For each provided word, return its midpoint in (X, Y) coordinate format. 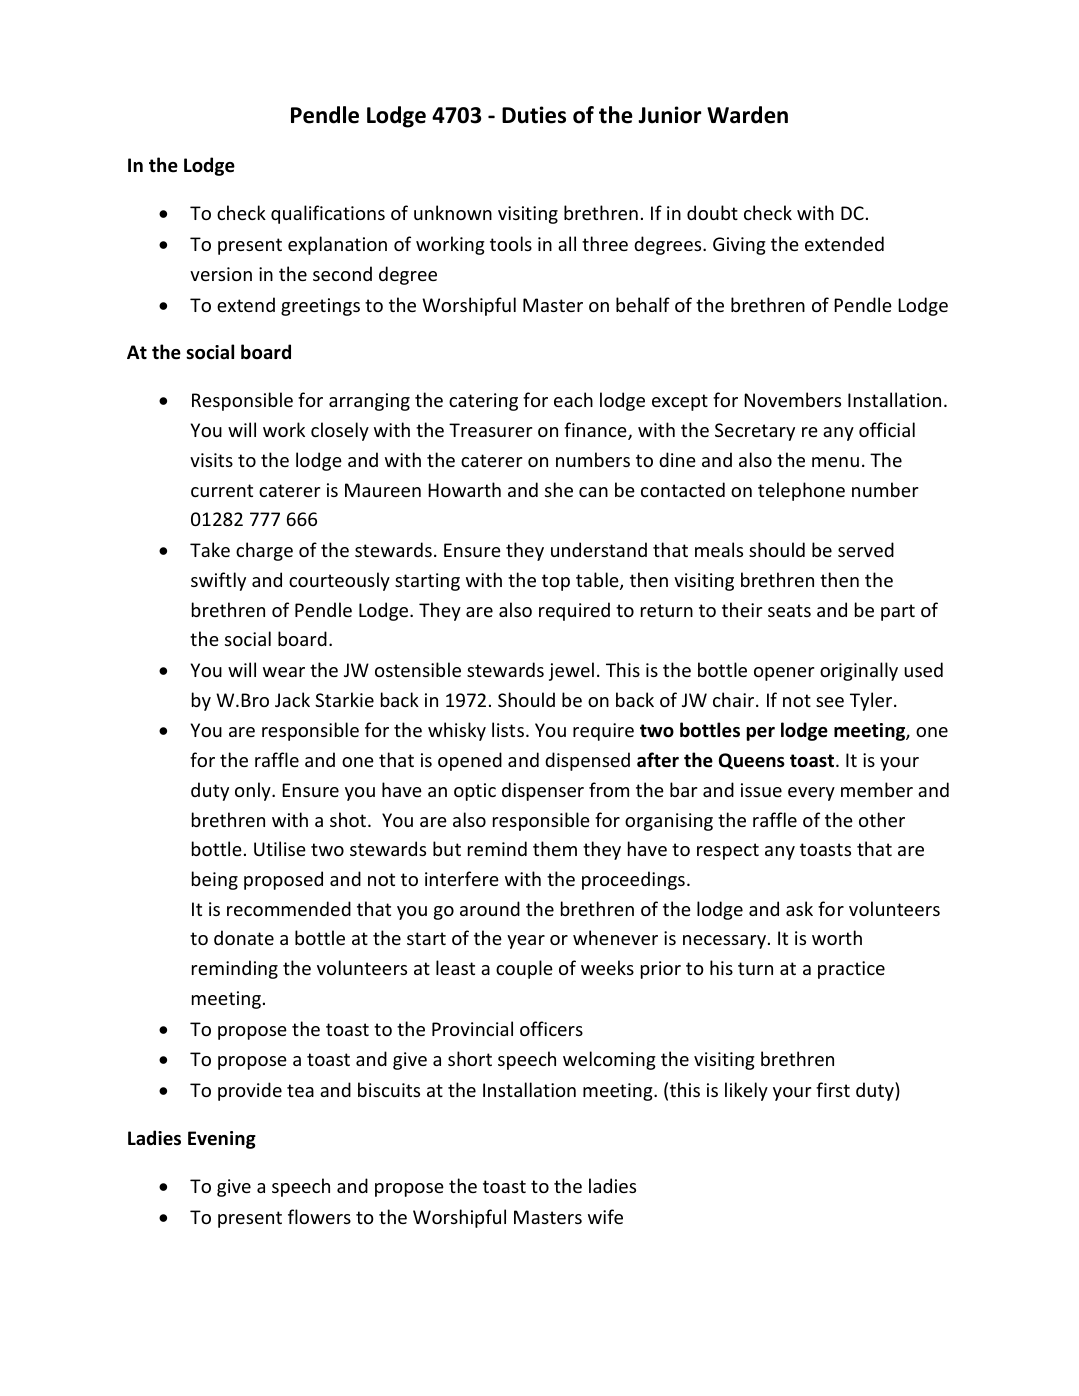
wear (284, 672)
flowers (319, 1216)
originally (859, 671)
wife (605, 1216)
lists (508, 729)
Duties (534, 115)
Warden (747, 115)
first (833, 1089)
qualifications (328, 214)
